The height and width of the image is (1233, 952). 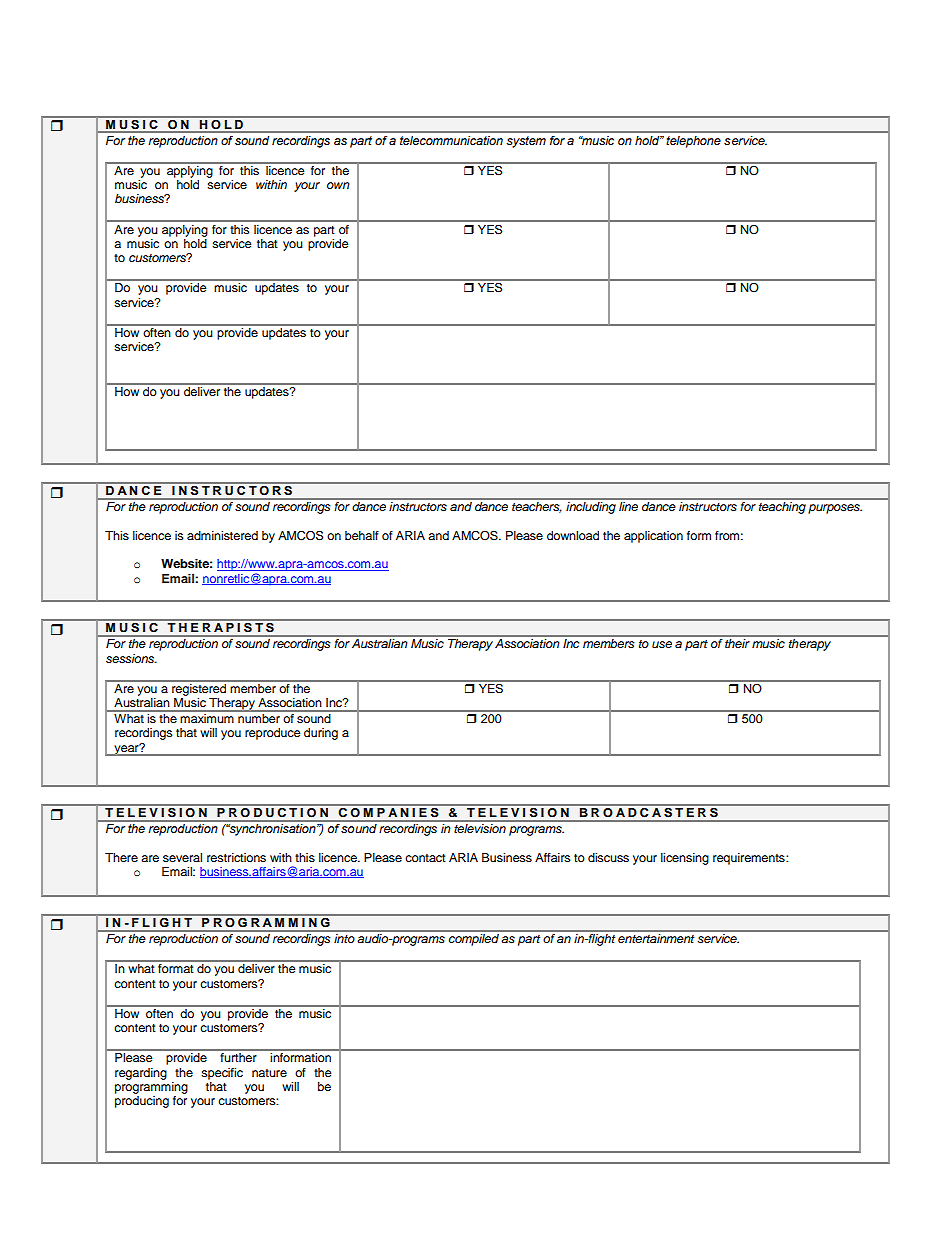 I want to click on download, so click(x=573, y=535).
